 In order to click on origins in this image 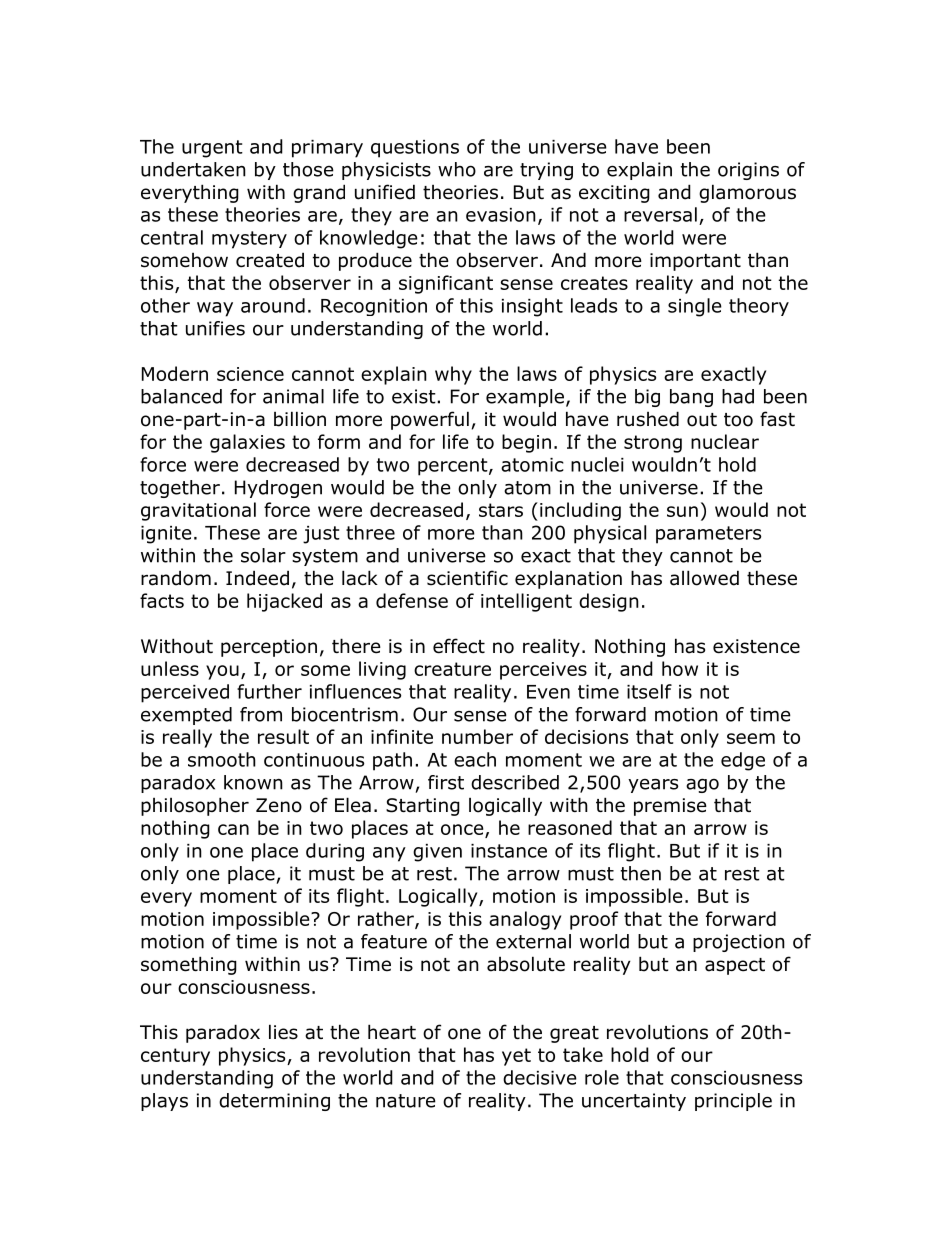, I will do `click(748, 171)`.
